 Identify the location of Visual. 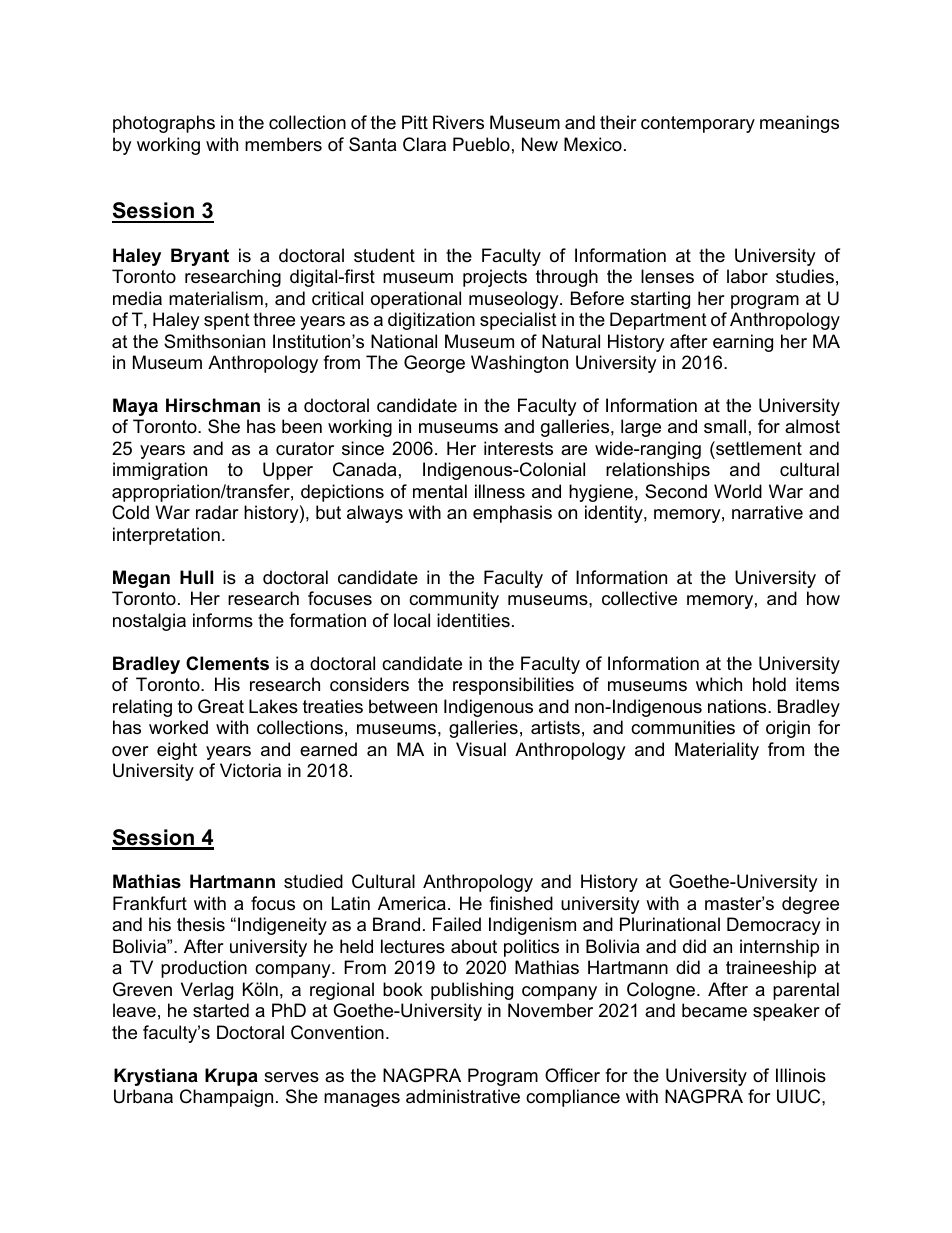
(481, 749).
